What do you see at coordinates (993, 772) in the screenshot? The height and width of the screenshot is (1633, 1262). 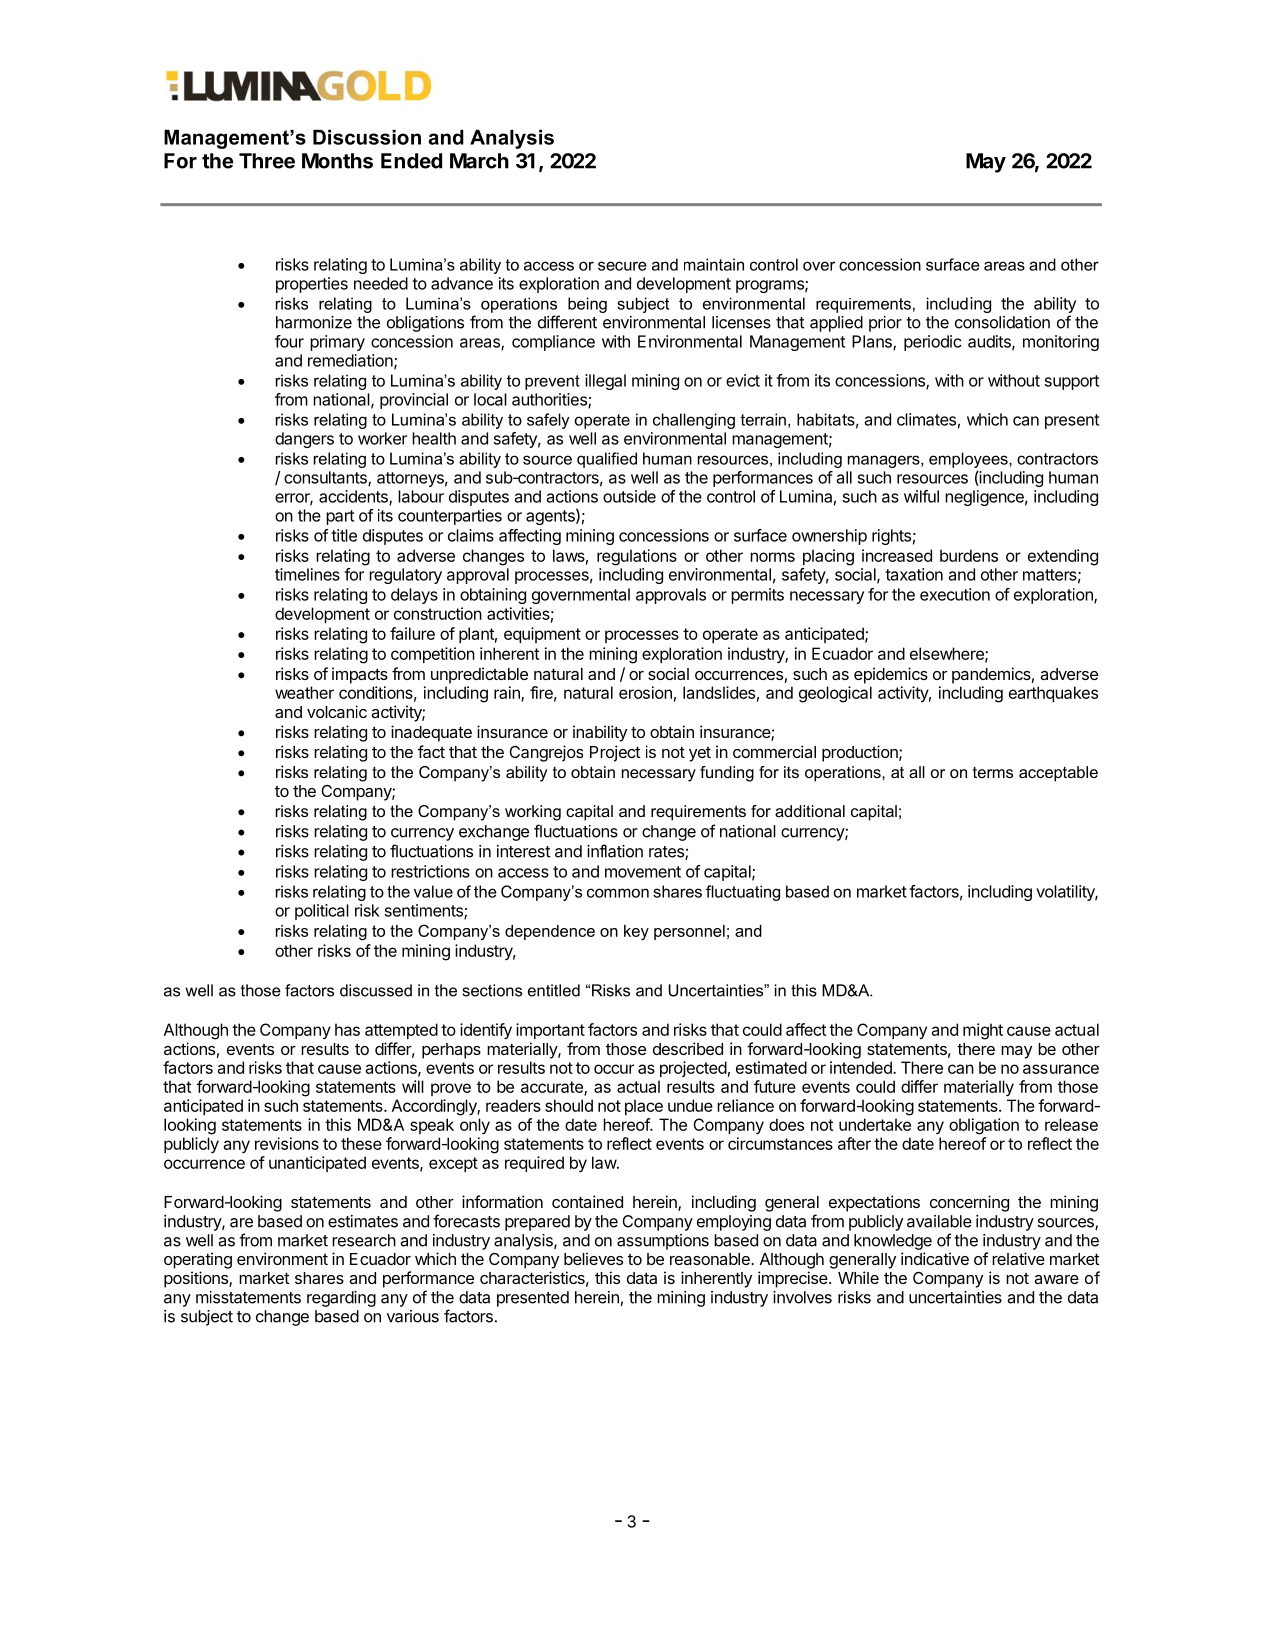 I see `terms` at bounding box center [993, 772].
